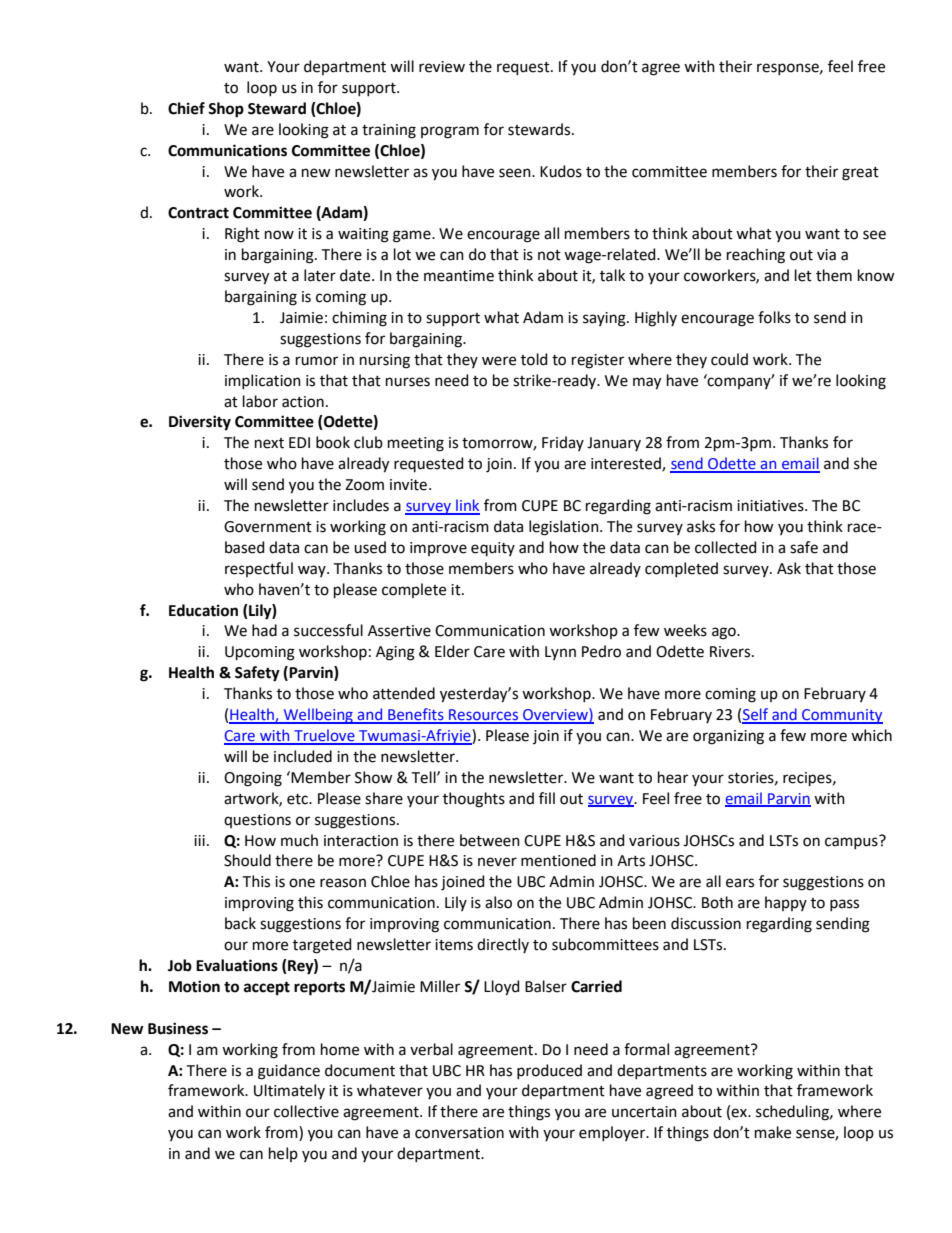  I want to click on great, so click(860, 174).
